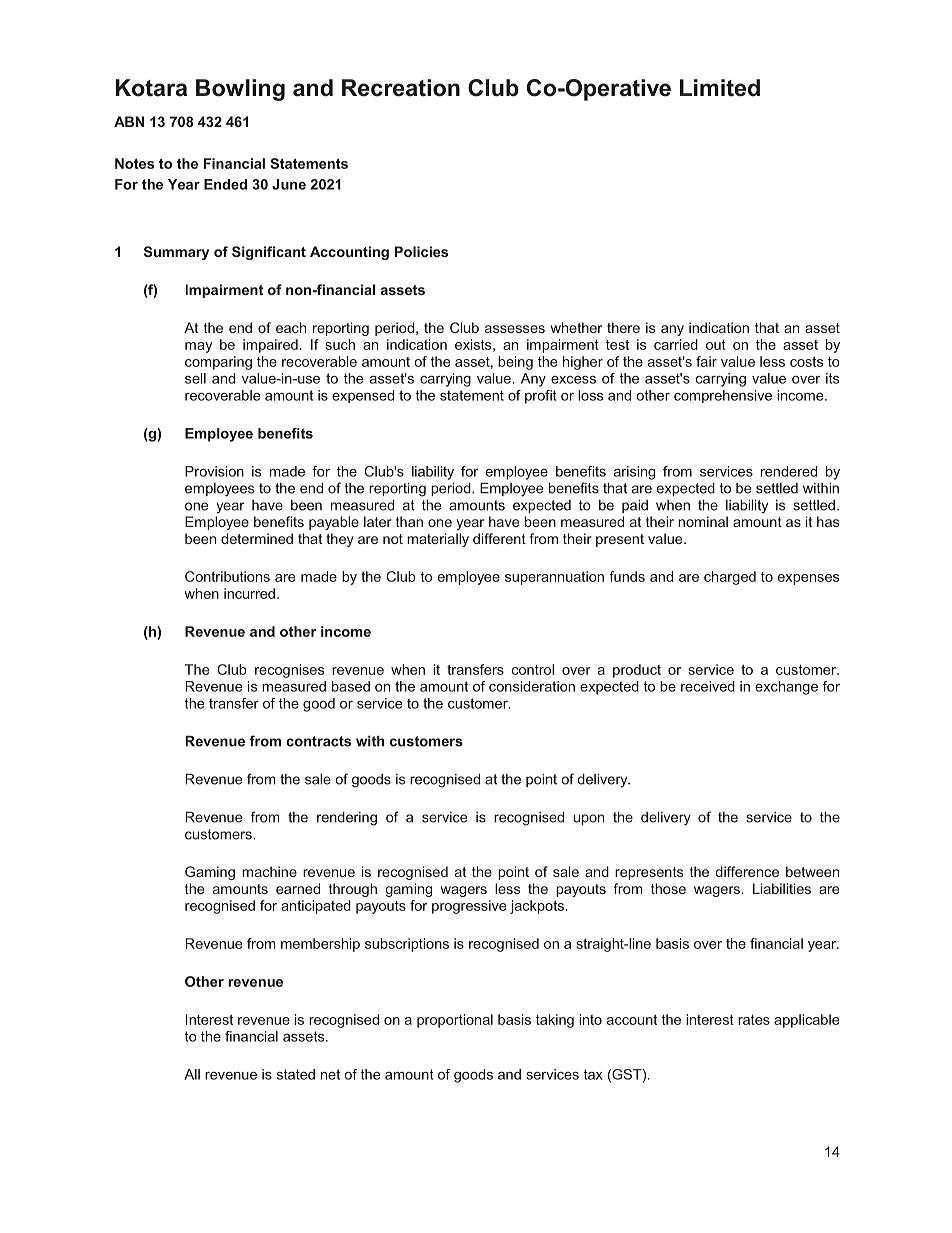 The width and height of the screenshot is (952, 1233). What do you see at coordinates (401, 88) in the screenshot?
I see `Recreation` at bounding box center [401, 88].
